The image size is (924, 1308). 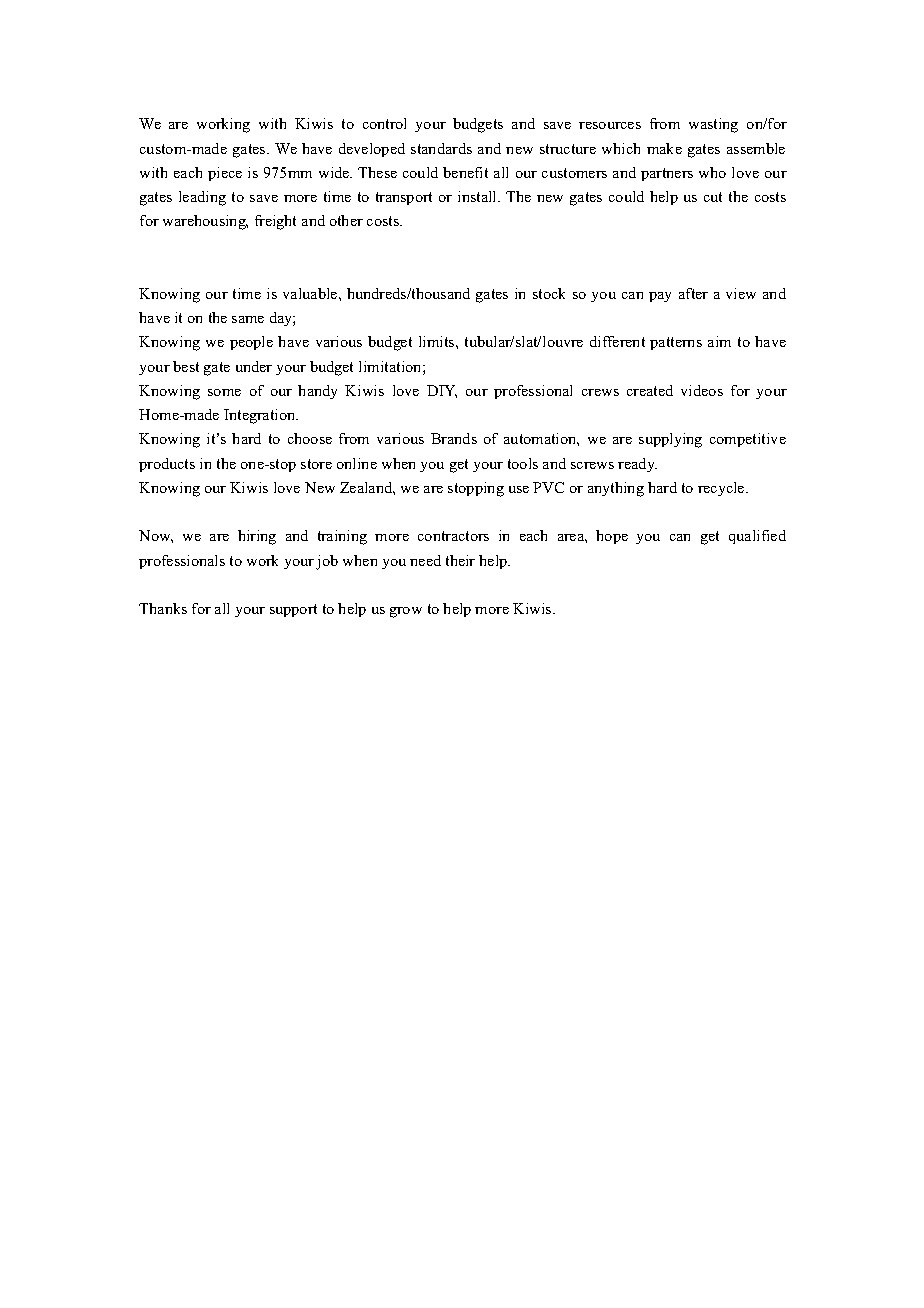 I want to click on make, so click(x=664, y=148).
